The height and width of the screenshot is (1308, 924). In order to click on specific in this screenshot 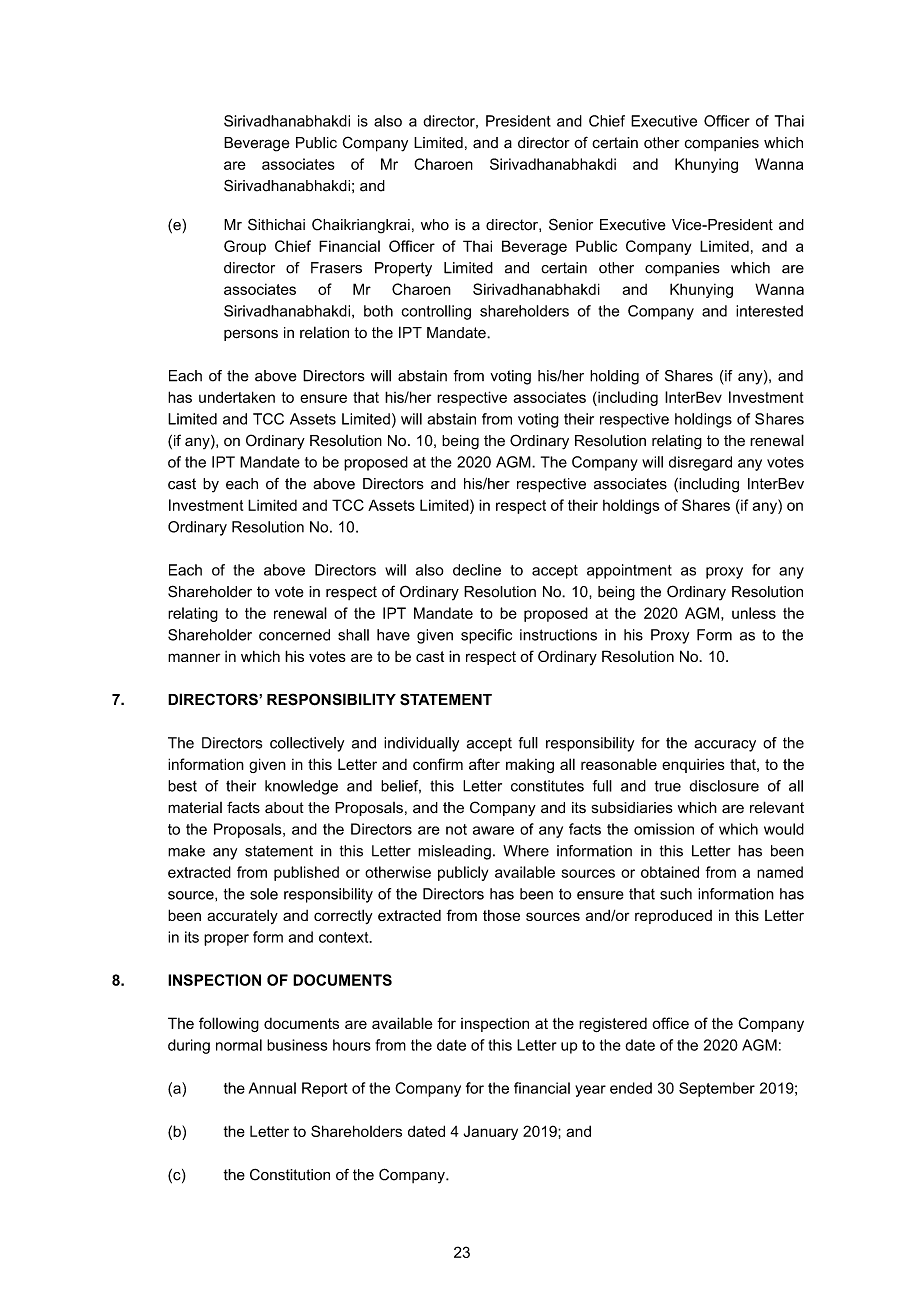, I will do `click(486, 636)`.
